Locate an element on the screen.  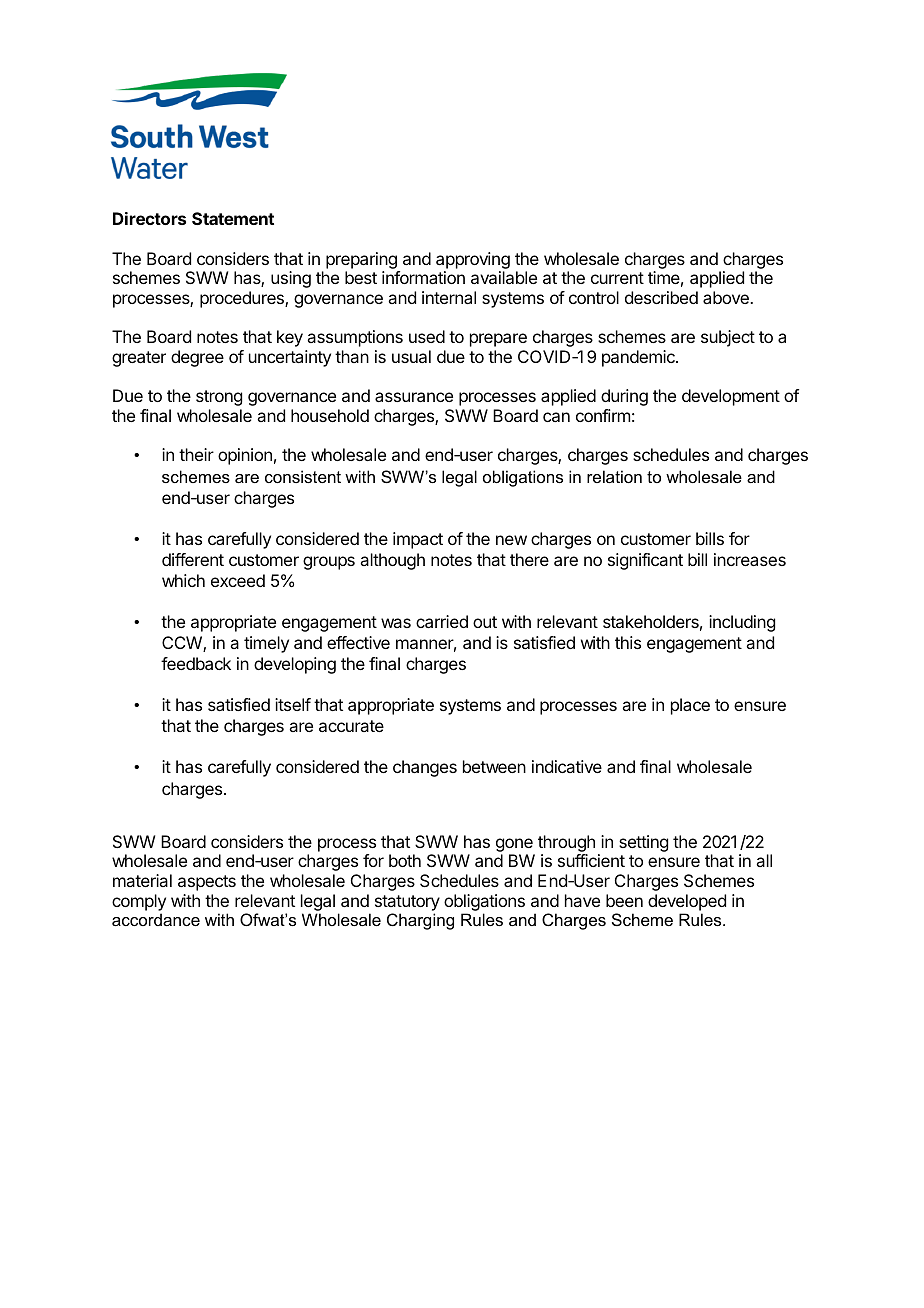
developed is located at coordinates (687, 902).
